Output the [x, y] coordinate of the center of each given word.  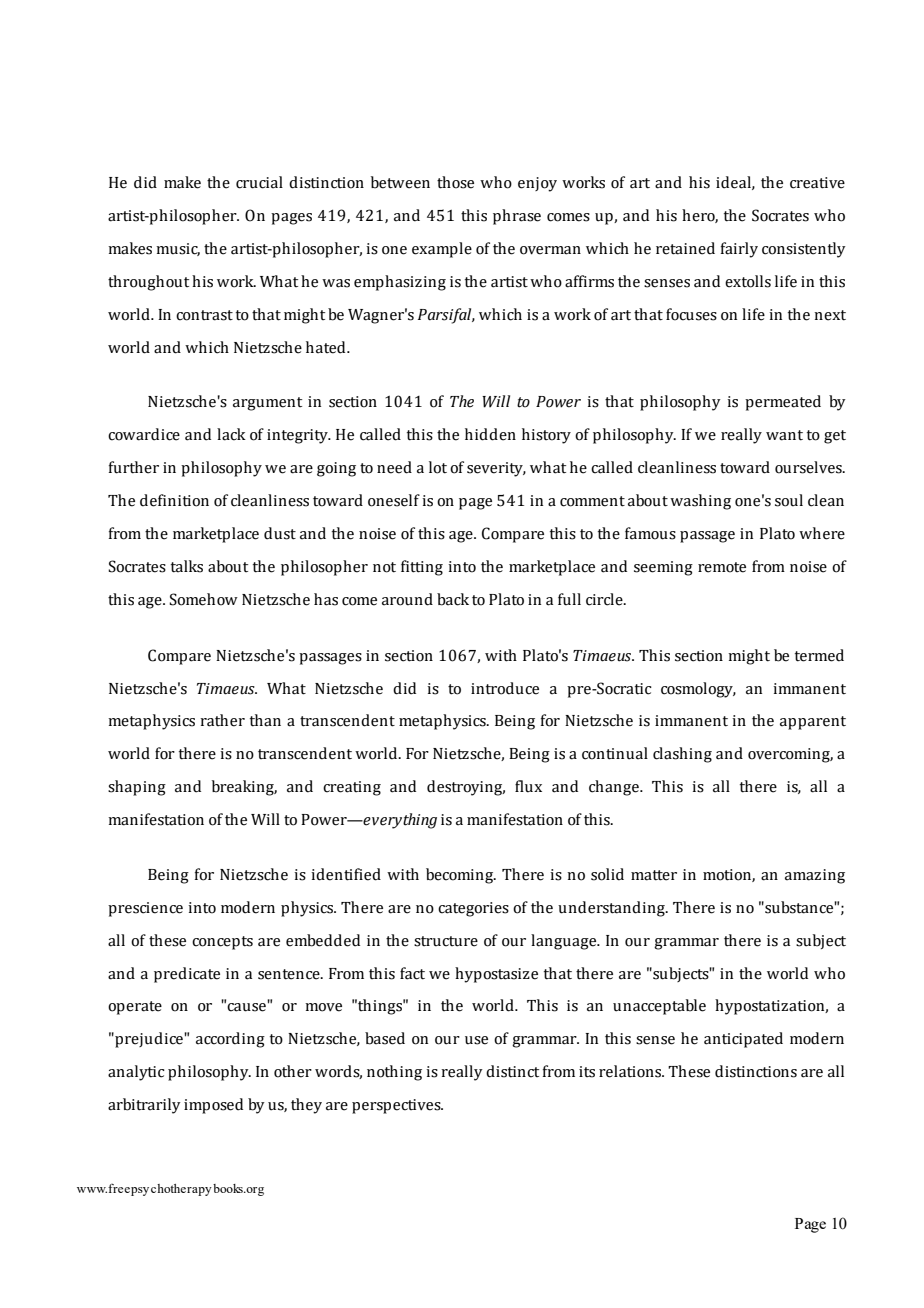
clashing [682, 755]
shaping [137, 788]
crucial [259, 182]
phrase [517, 217]
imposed [213, 1106]
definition [174, 500]
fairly [739, 250]
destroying [466, 788]
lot [438, 467]
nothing [394, 1073]
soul [789, 500]
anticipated [743, 1040]
